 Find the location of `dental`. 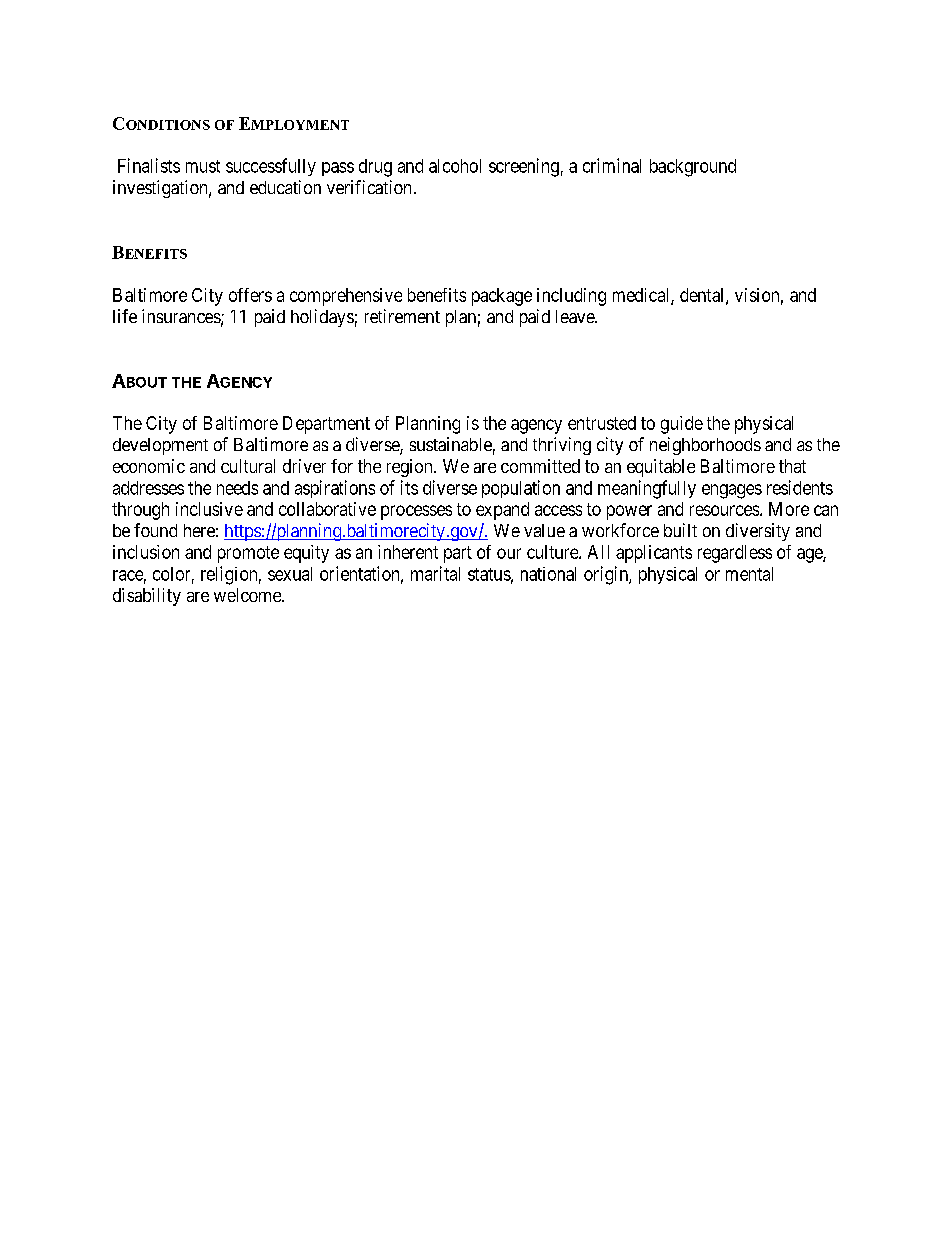

dental is located at coordinates (703, 296).
